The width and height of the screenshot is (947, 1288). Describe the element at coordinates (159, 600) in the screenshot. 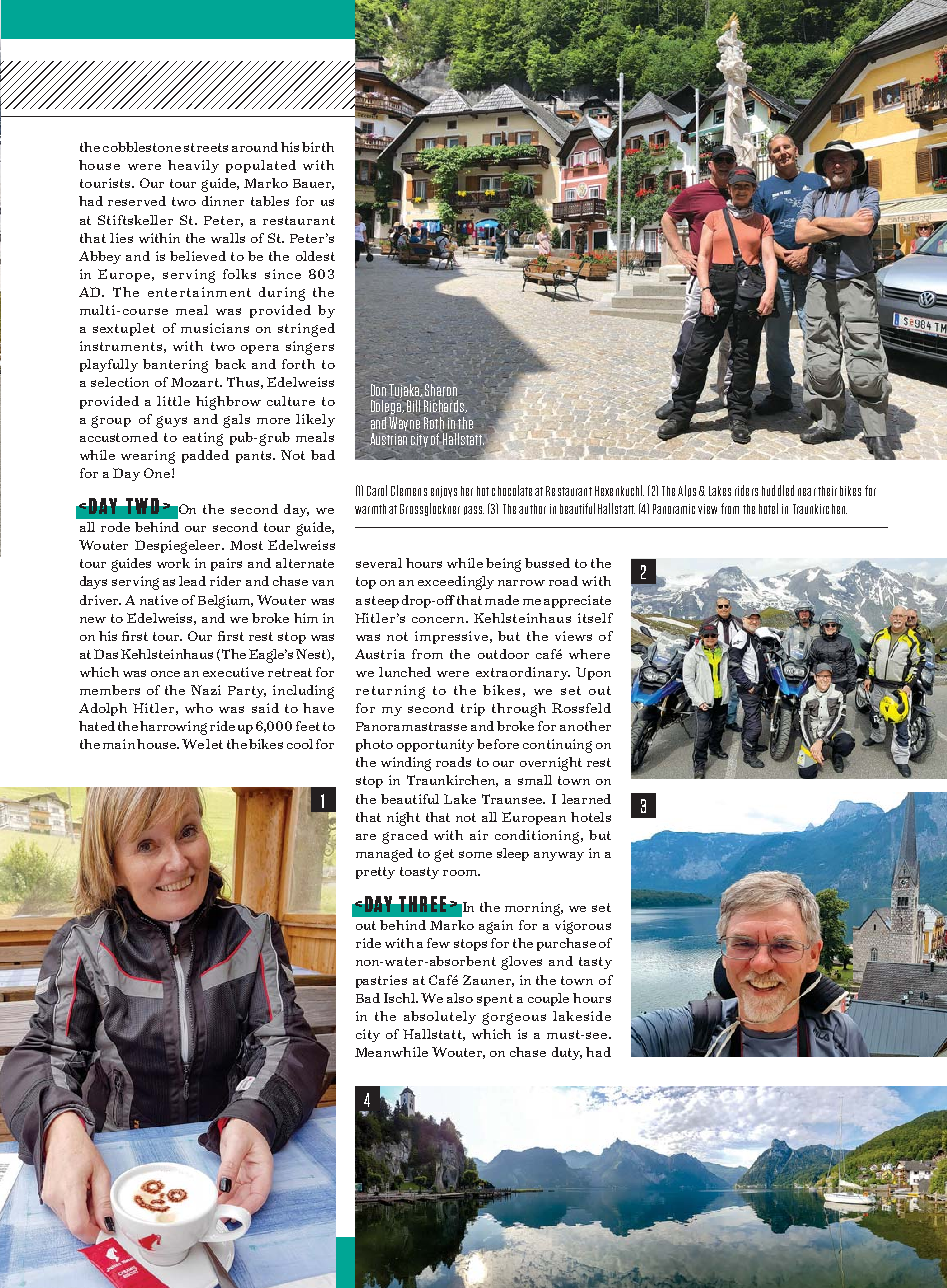

I see `native` at that location.
